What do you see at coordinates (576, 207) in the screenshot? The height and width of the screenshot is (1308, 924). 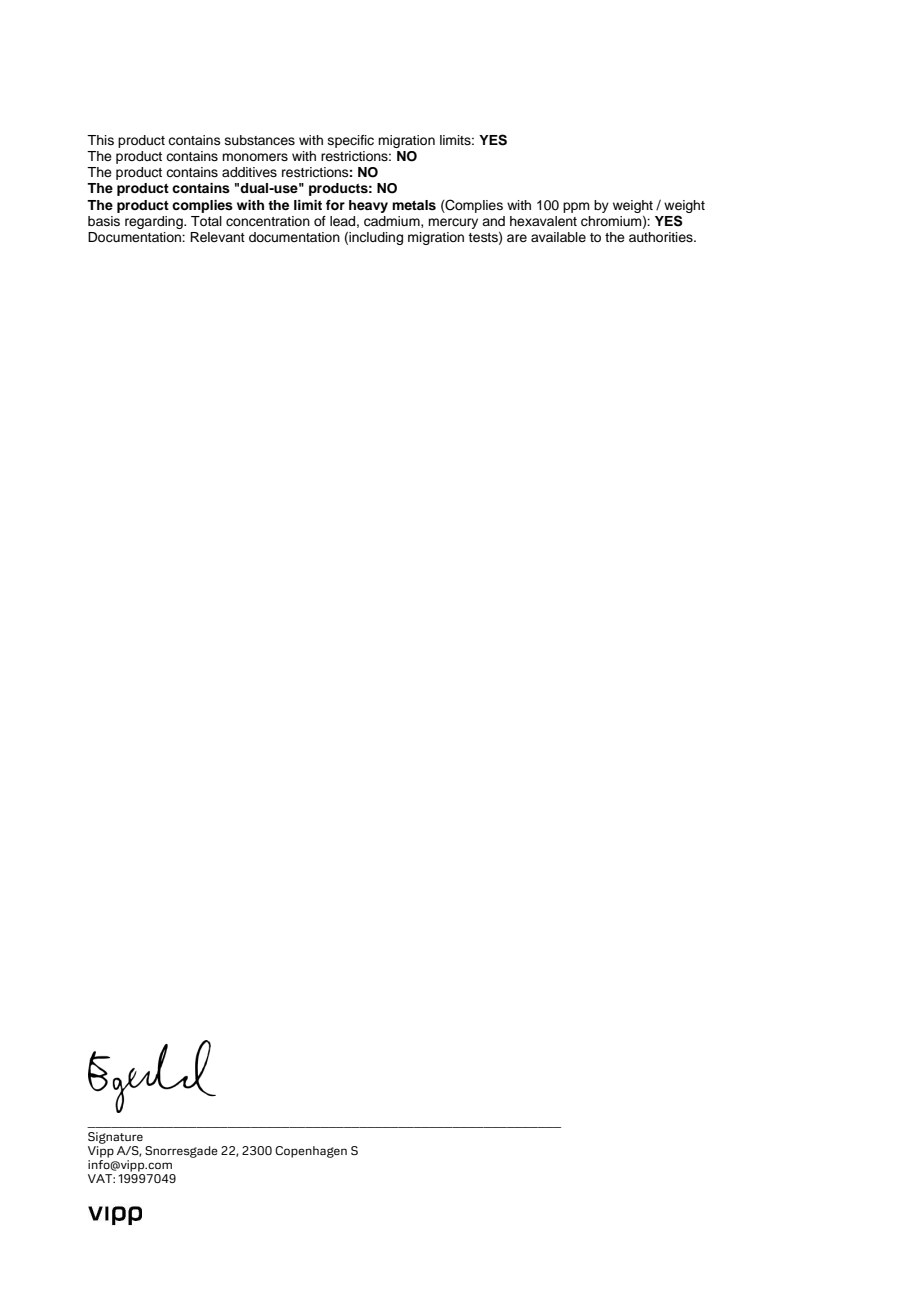 I see `ppm` at bounding box center [576, 207].
